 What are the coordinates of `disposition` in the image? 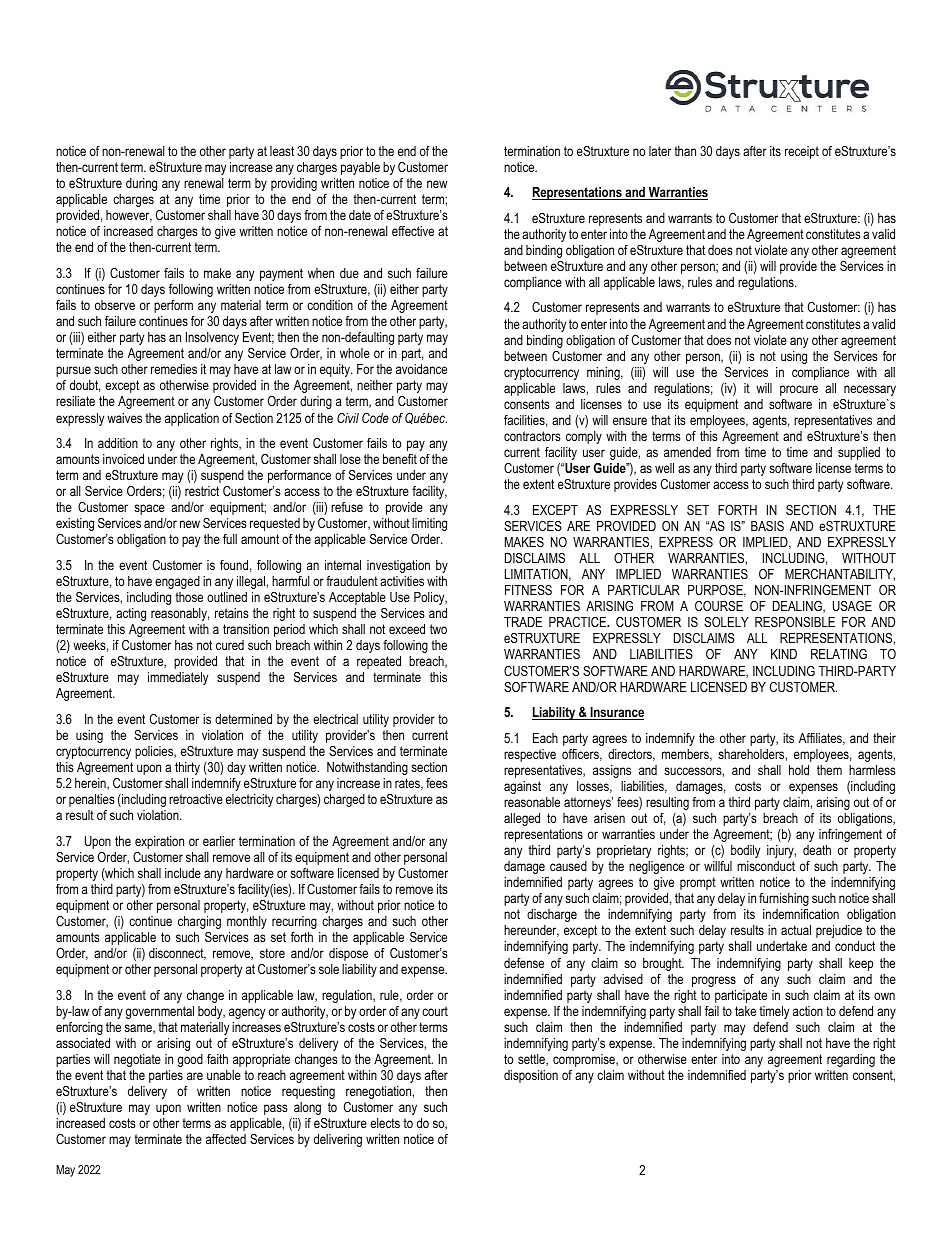 It's located at (531, 1076).
